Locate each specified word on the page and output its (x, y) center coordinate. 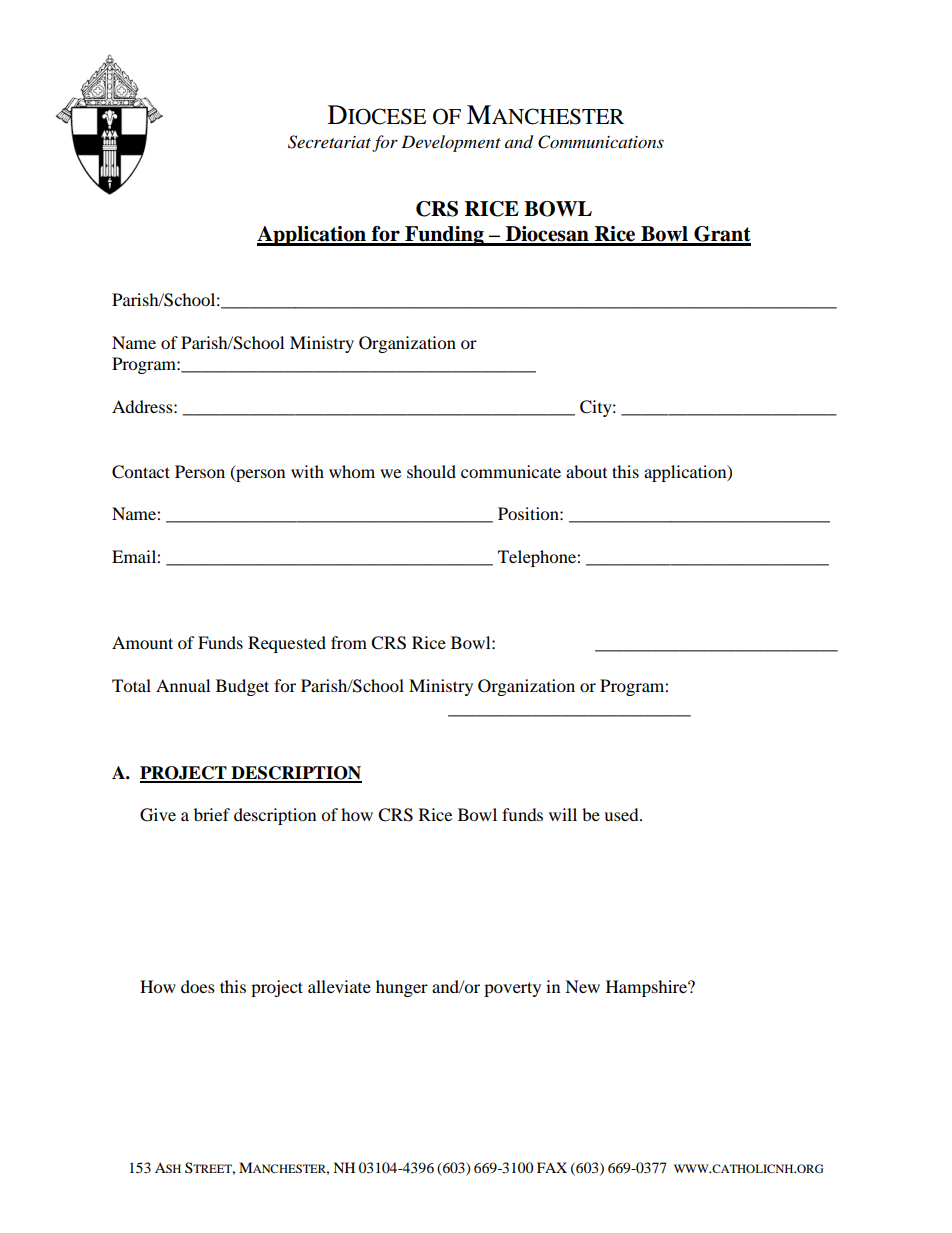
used (622, 814)
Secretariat (329, 142)
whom (352, 471)
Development (451, 143)
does (198, 986)
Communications (601, 142)
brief (212, 814)
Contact (141, 472)
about (586, 471)
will (563, 814)
